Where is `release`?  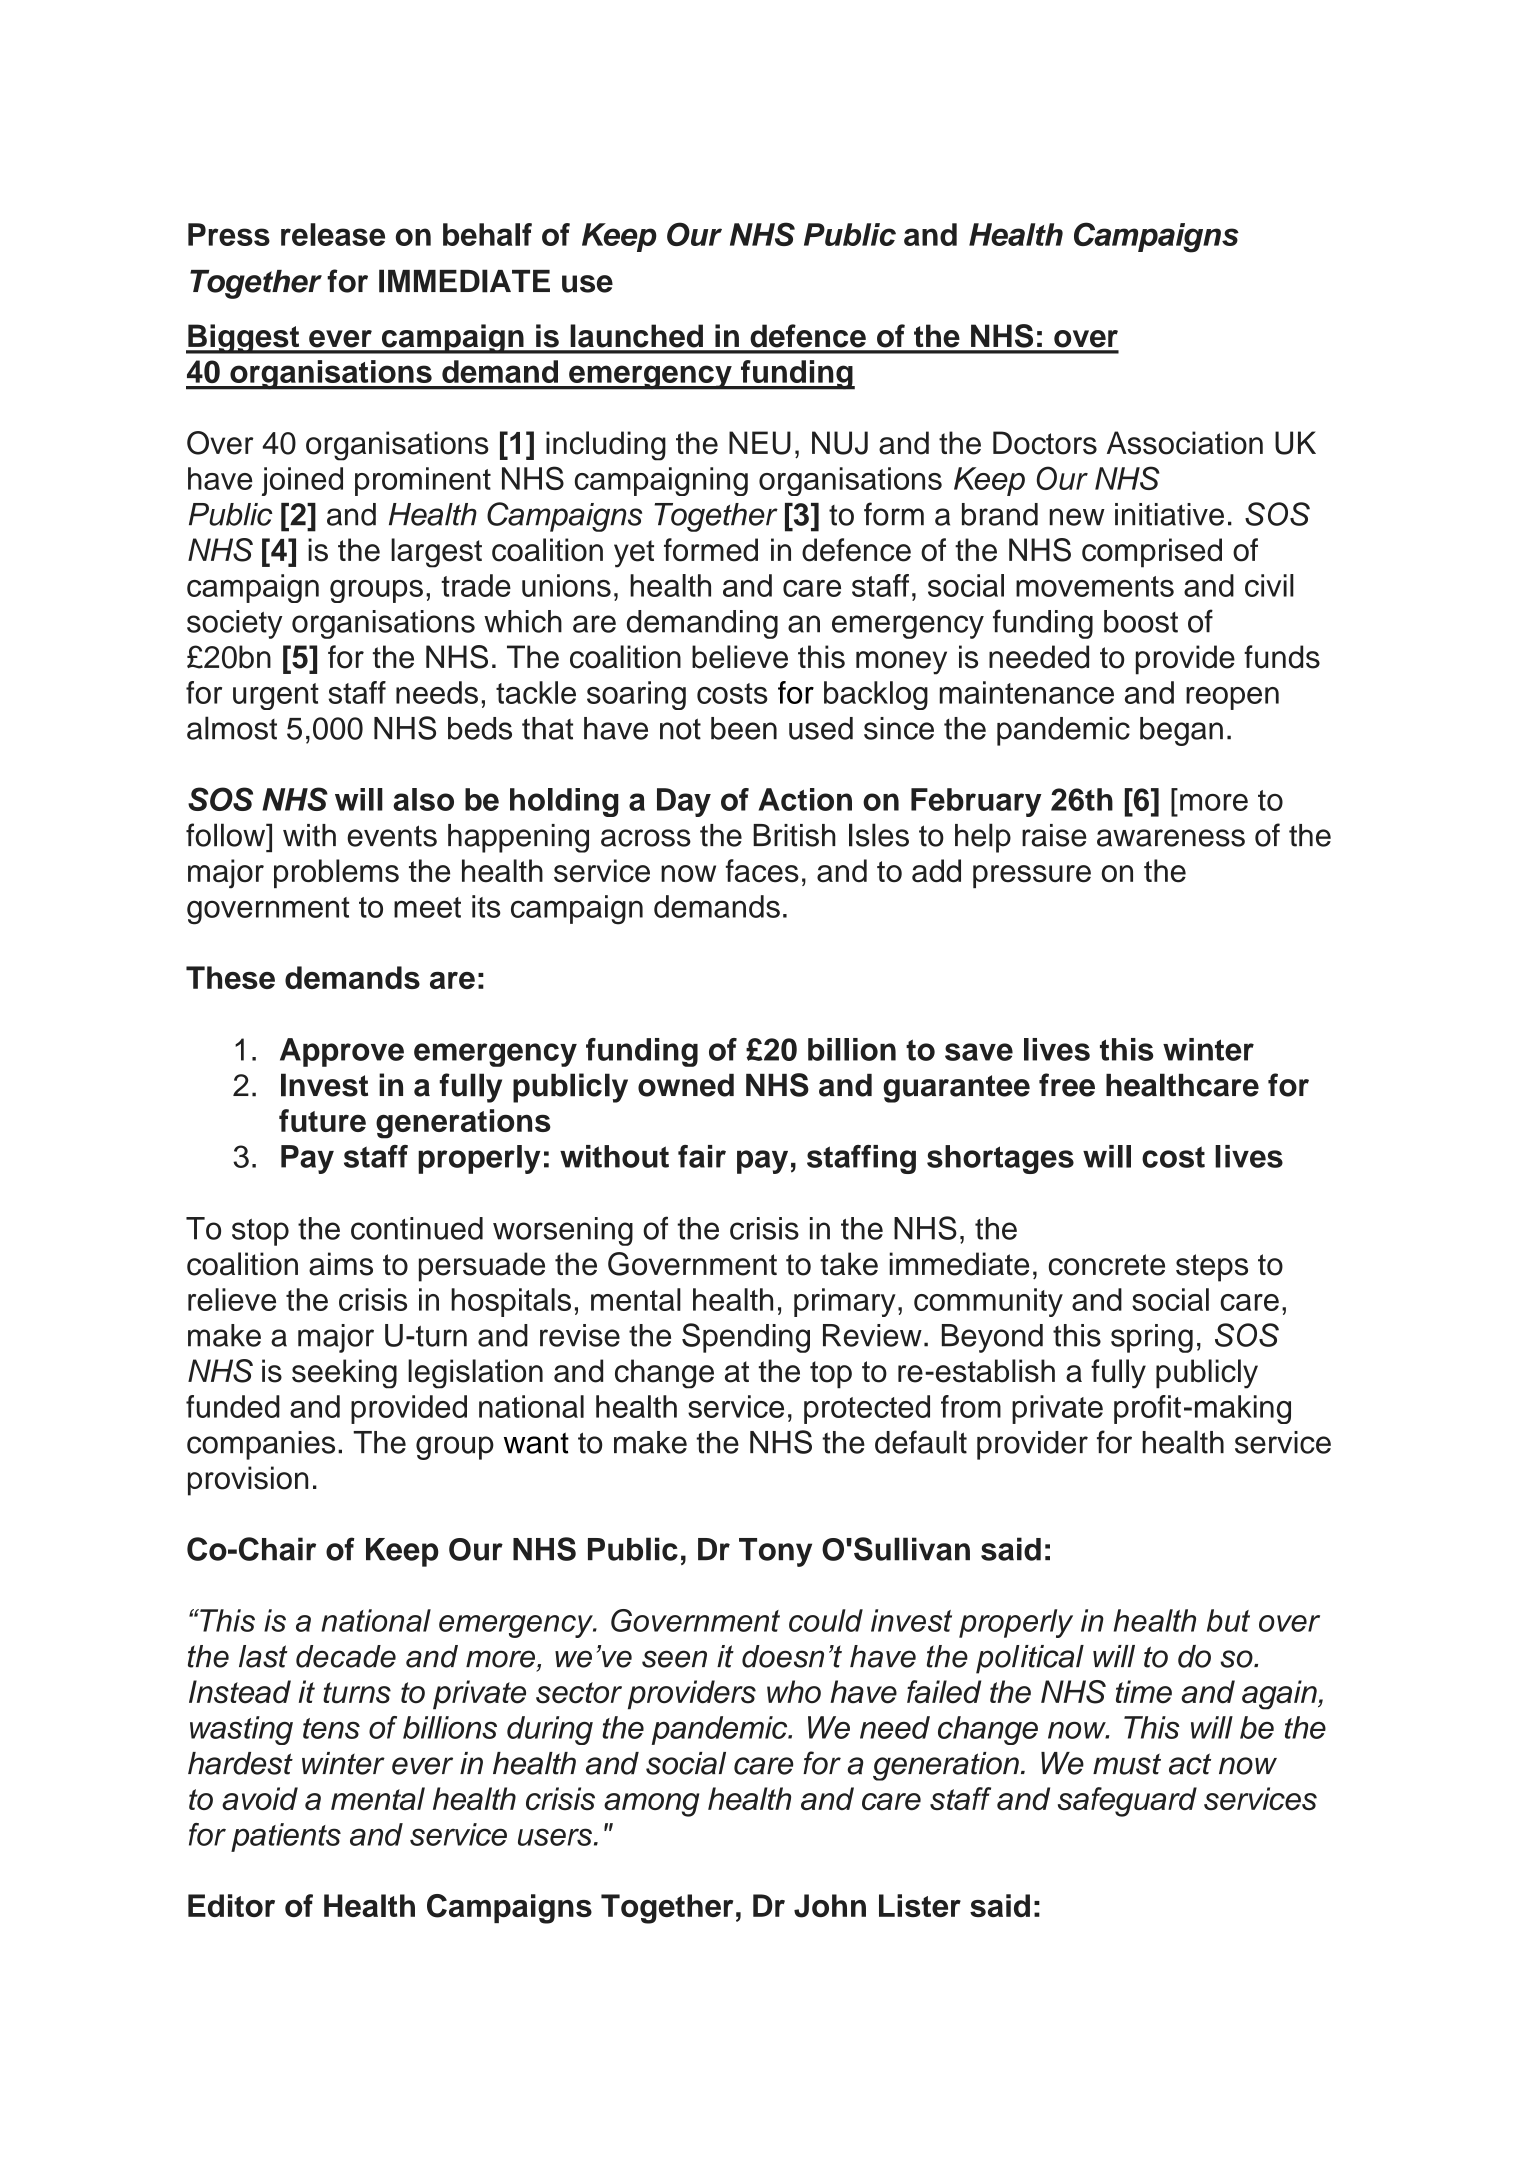 release is located at coordinates (333, 234).
